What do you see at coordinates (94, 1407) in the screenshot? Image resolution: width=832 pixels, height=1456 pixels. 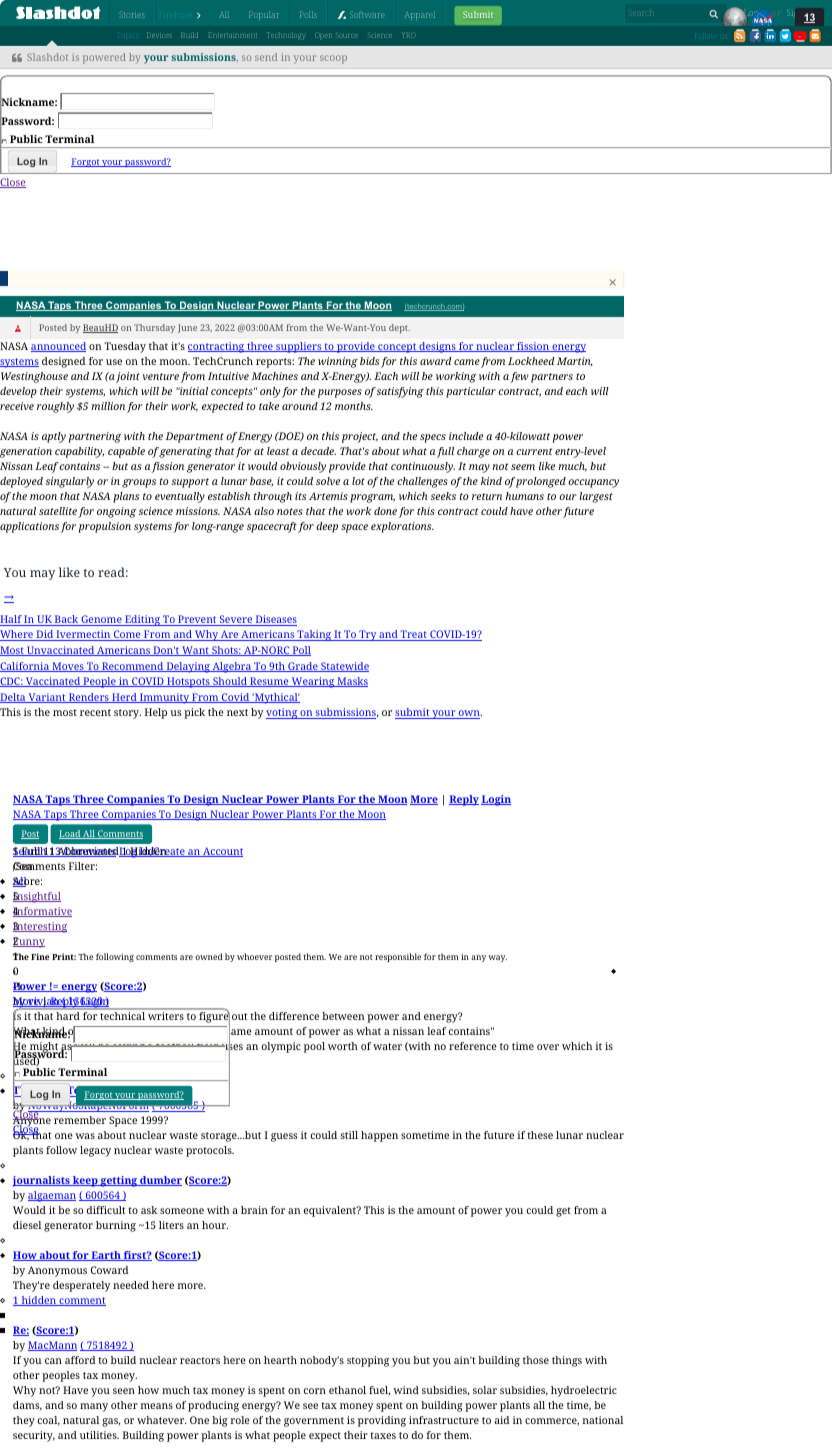 I see `many` at bounding box center [94, 1407].
